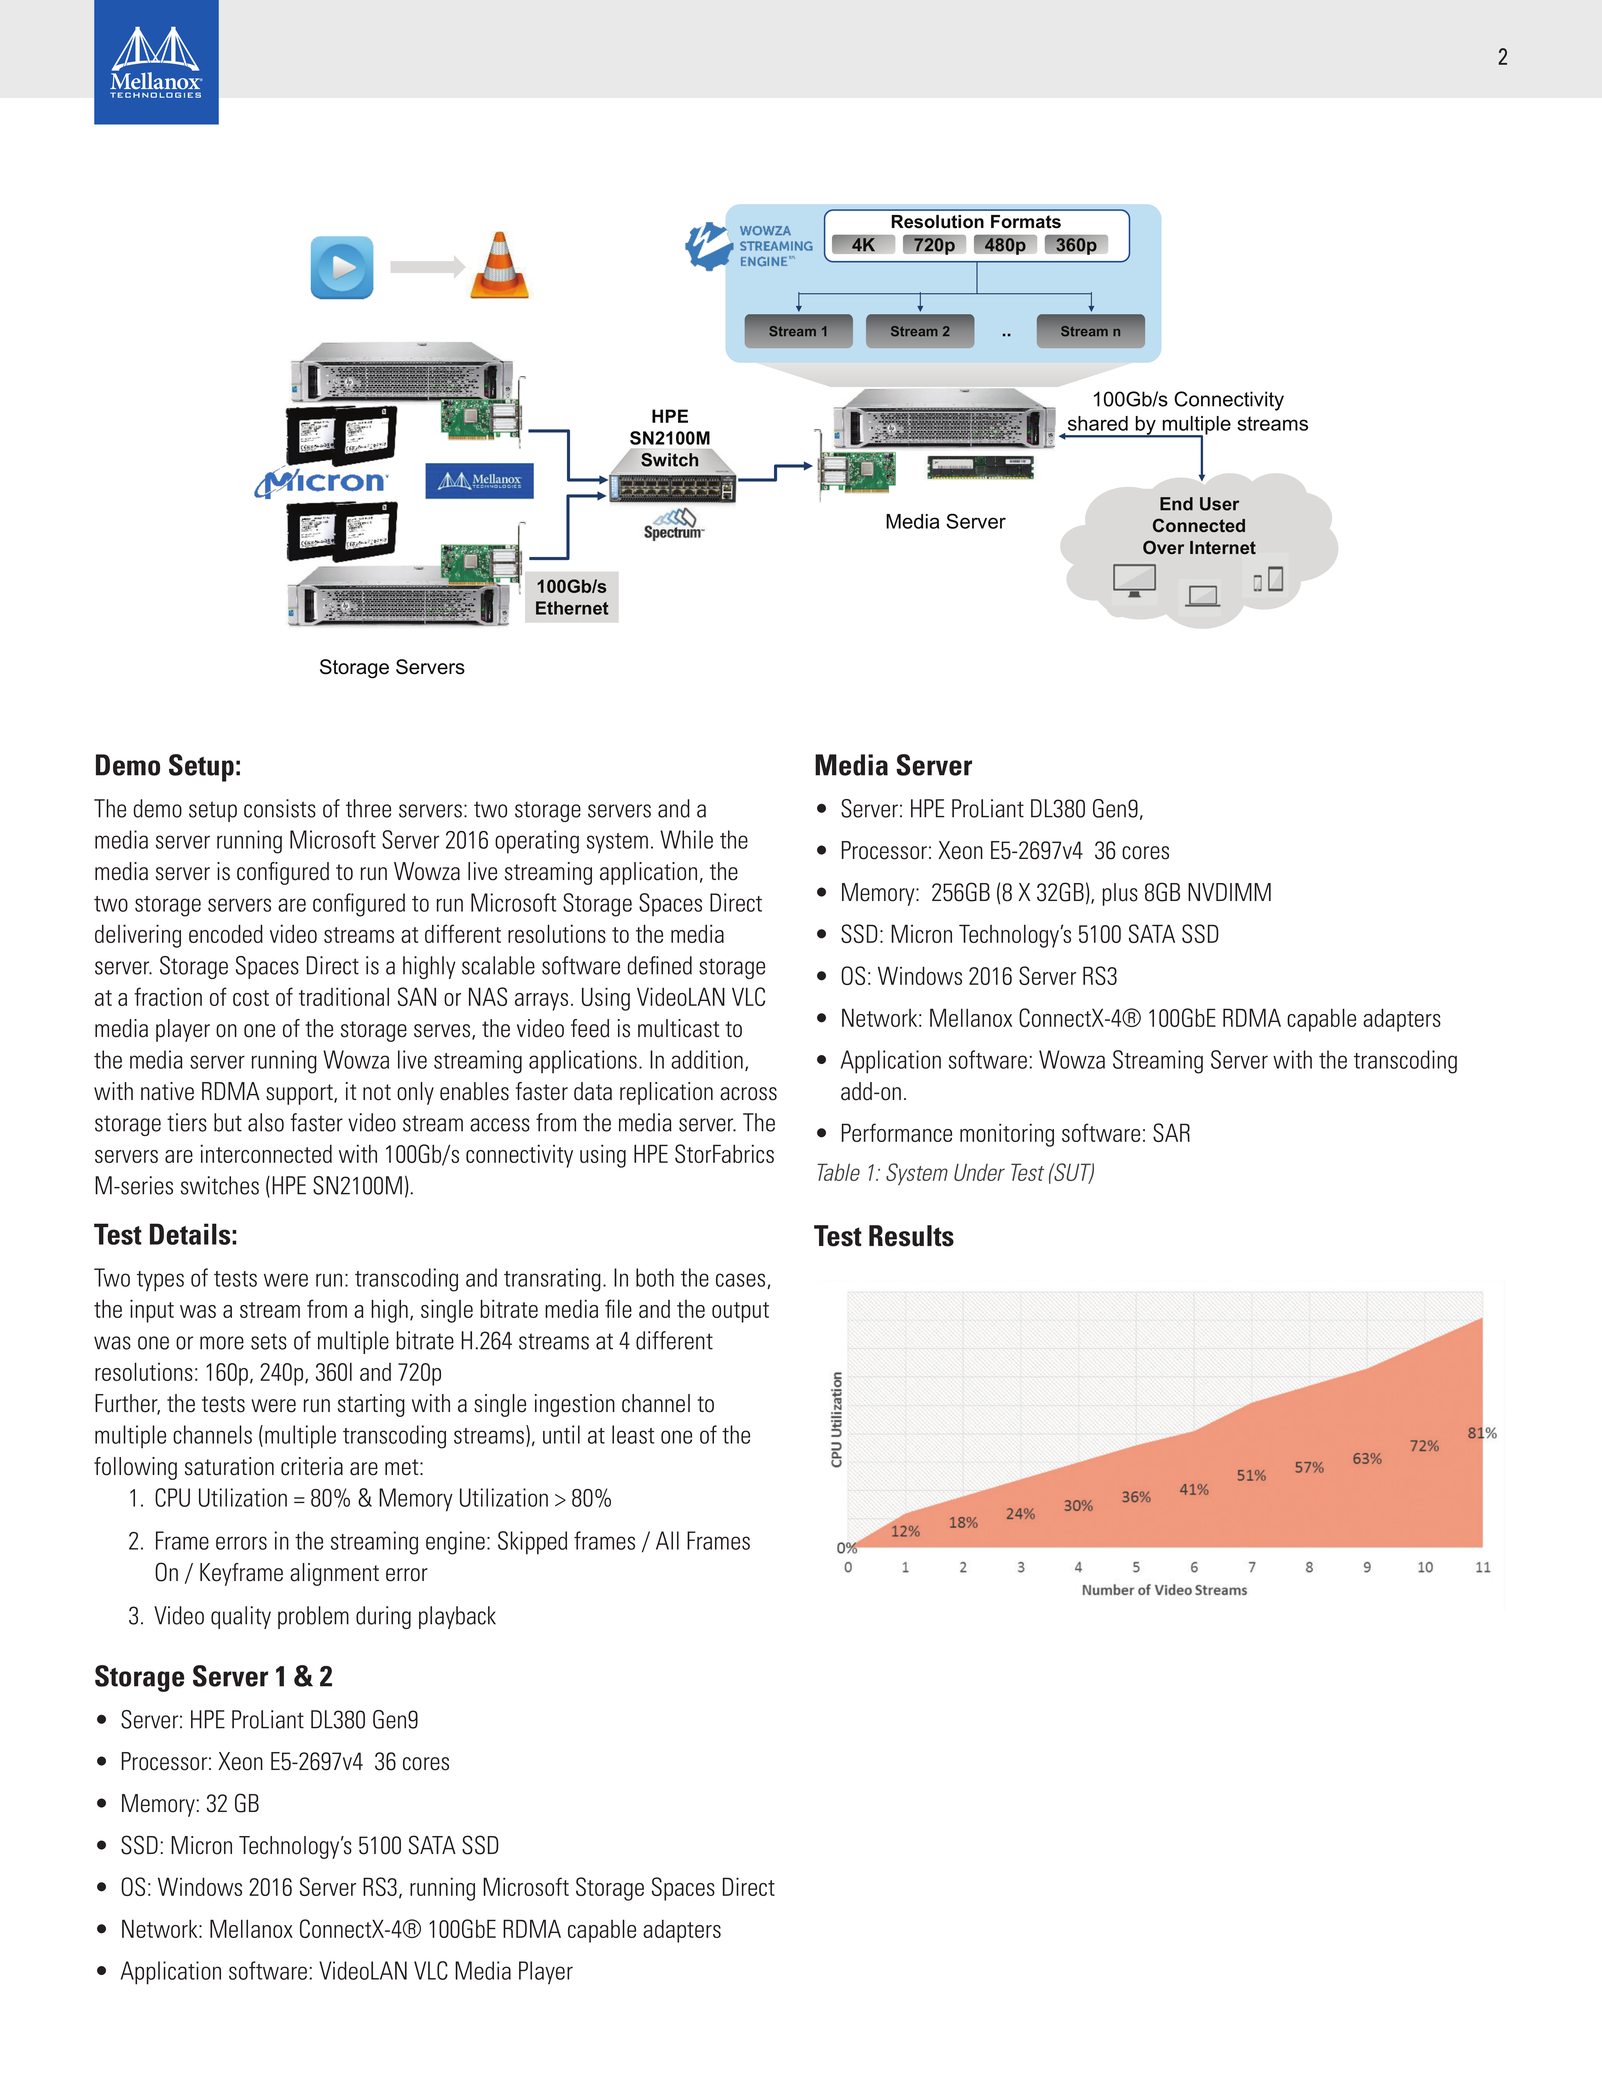  What do you see at coordinates (1120, 894) in the screenshot?
I see `plus` at bounding box center [1120, 894].
